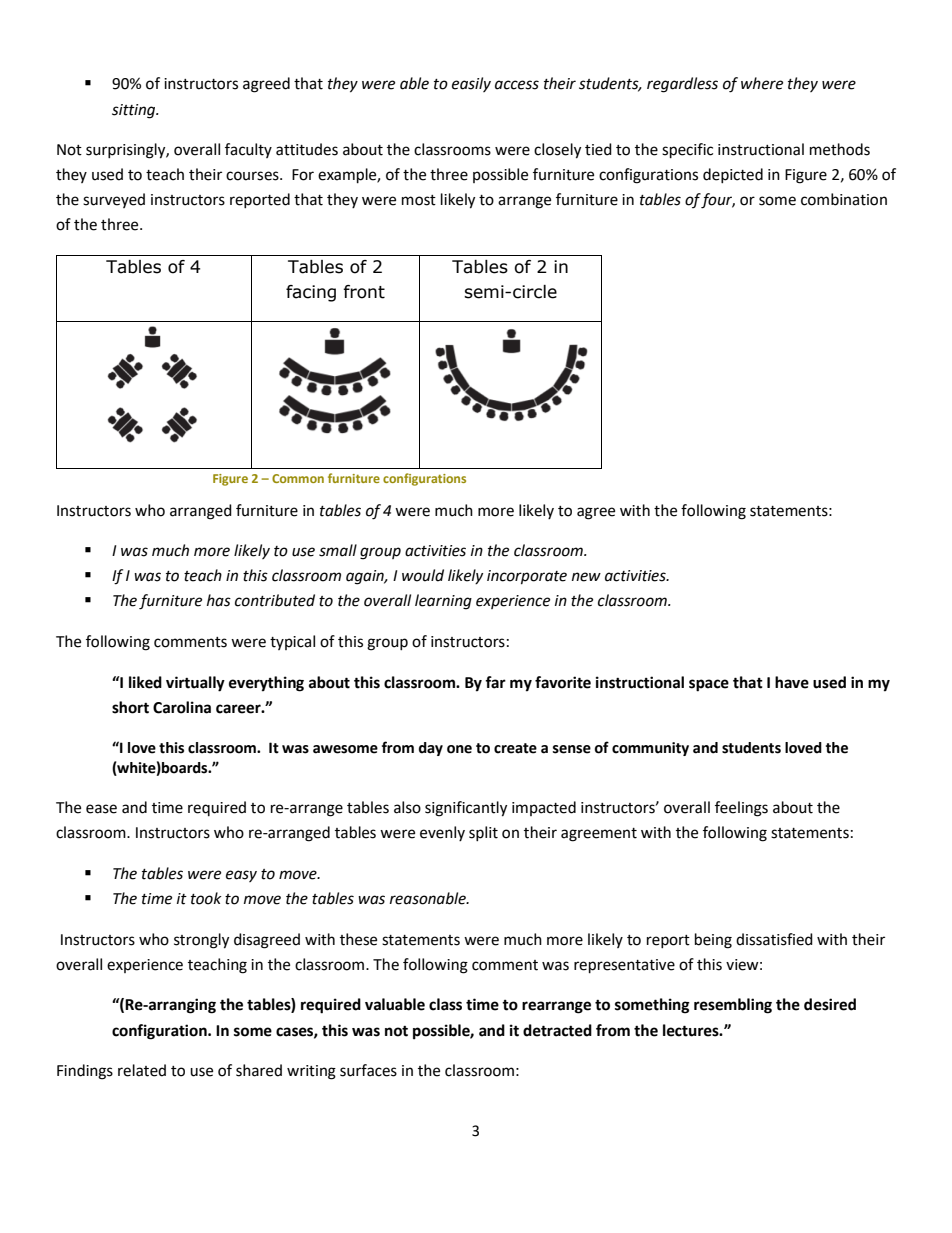  Describe the element at coordinates (219, 600) in the screenshot. I see `has` at that location.
